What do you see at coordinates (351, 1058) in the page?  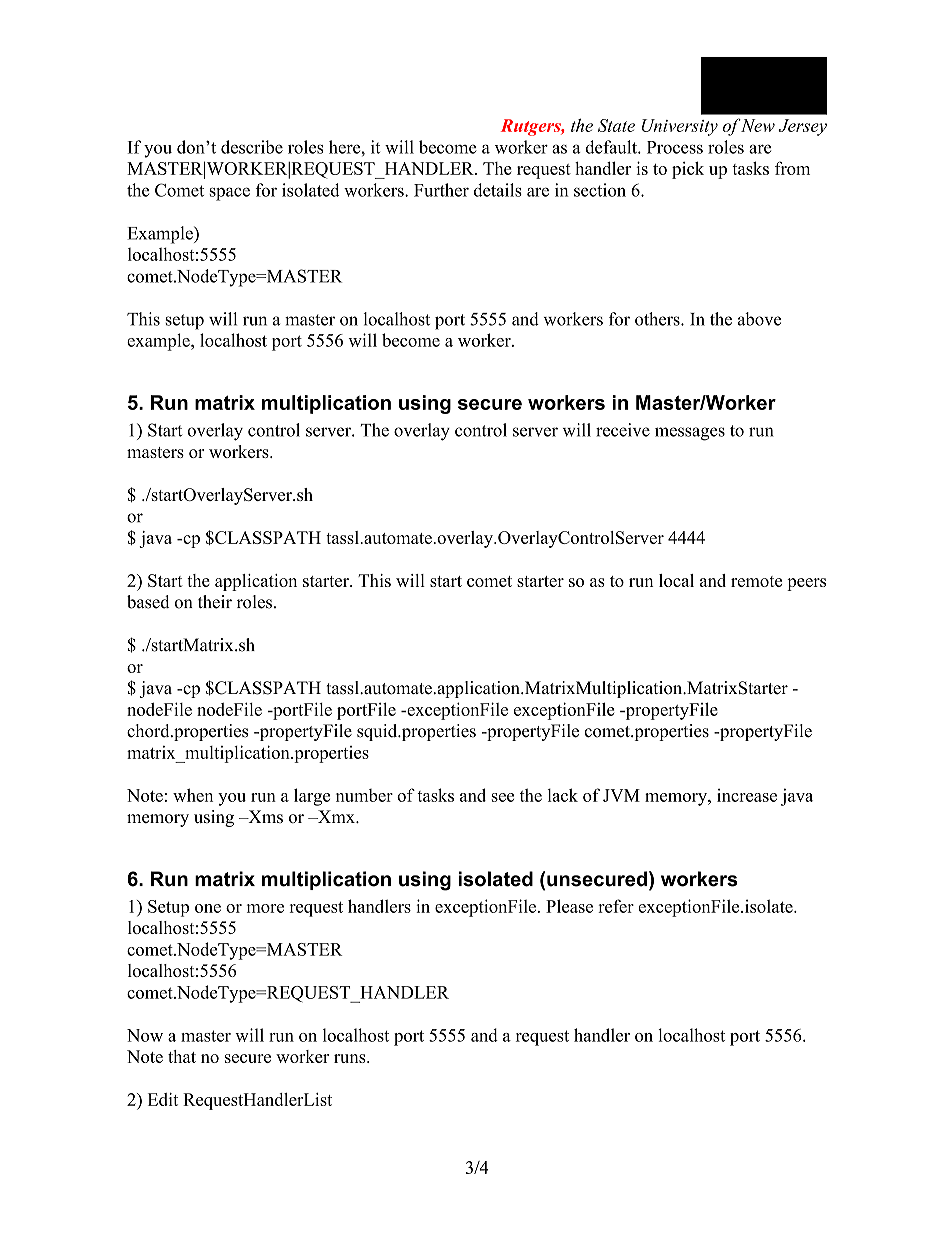 I see `runs` at bounding box center [351, 1058].
